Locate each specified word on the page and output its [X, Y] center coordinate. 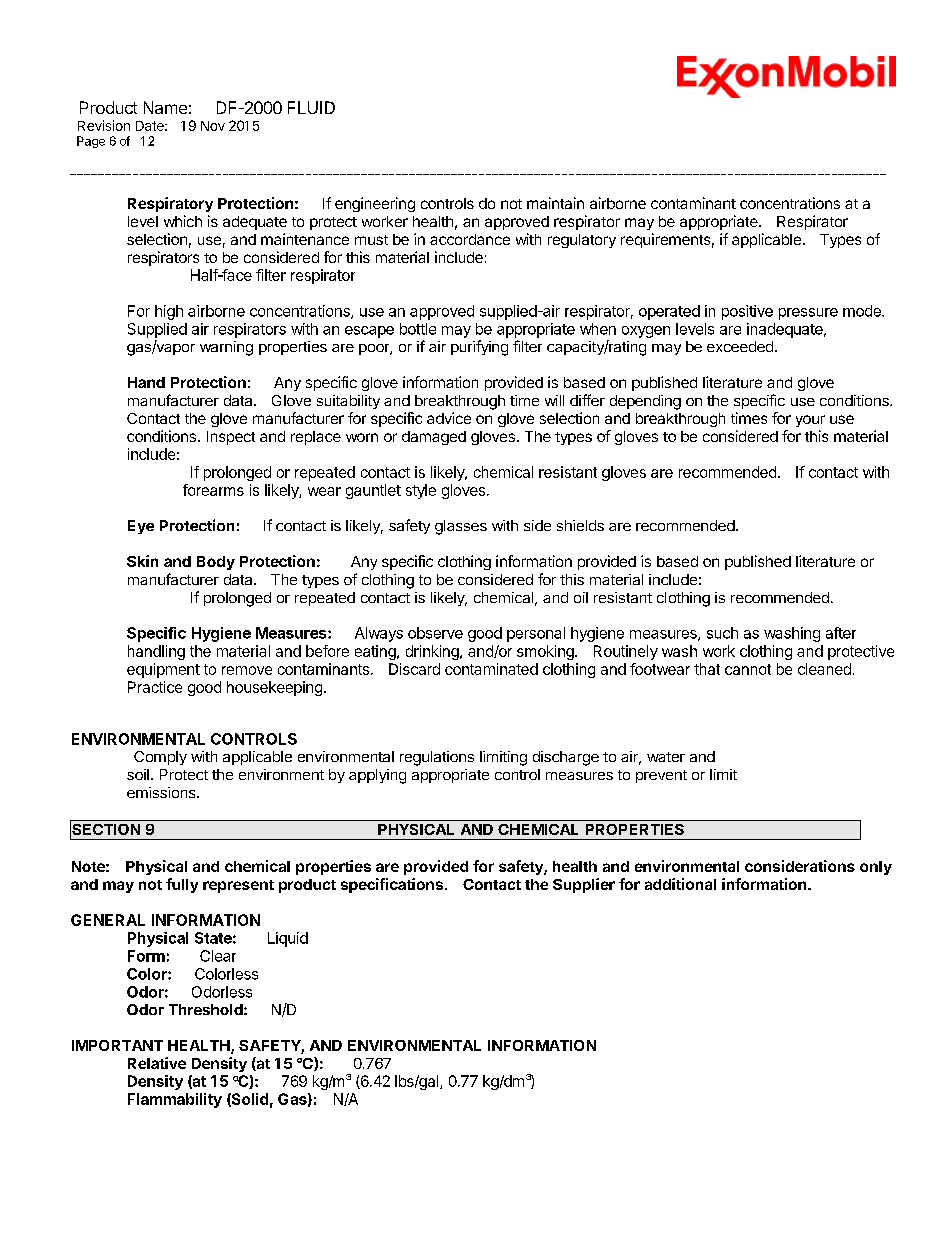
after [841, 633]
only [876, 868]
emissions [162, 792]
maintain [555, 203]
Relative [157, 1063]
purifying [479, 348]
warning [226, 348]
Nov [213, 126]
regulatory [582, 241]
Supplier [584, 885]
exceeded [740, 346]
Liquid [288, 939]
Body [216, 563]
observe [435, 633]
